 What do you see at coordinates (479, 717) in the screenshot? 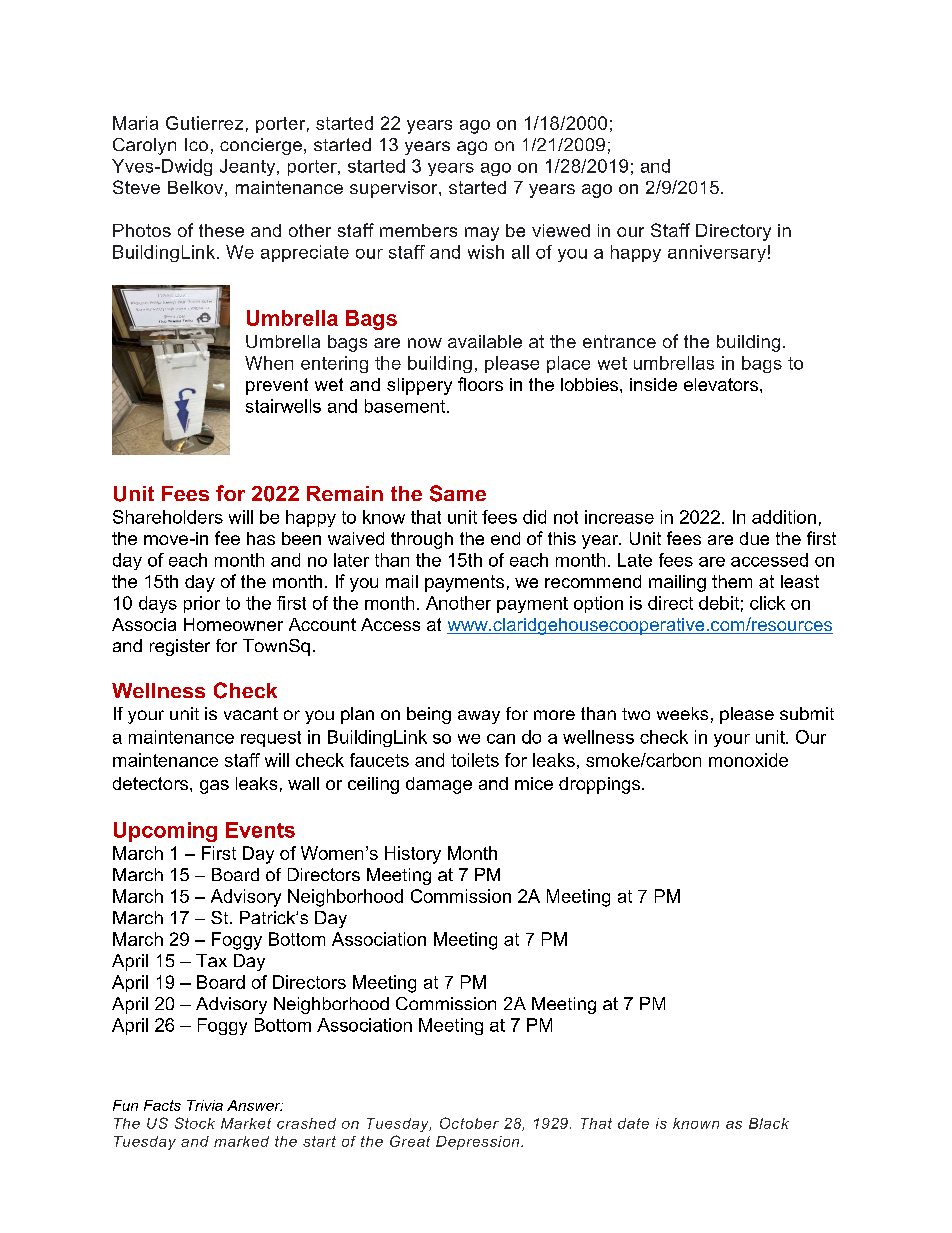
I see `away` at bounding box center [479, 717].
